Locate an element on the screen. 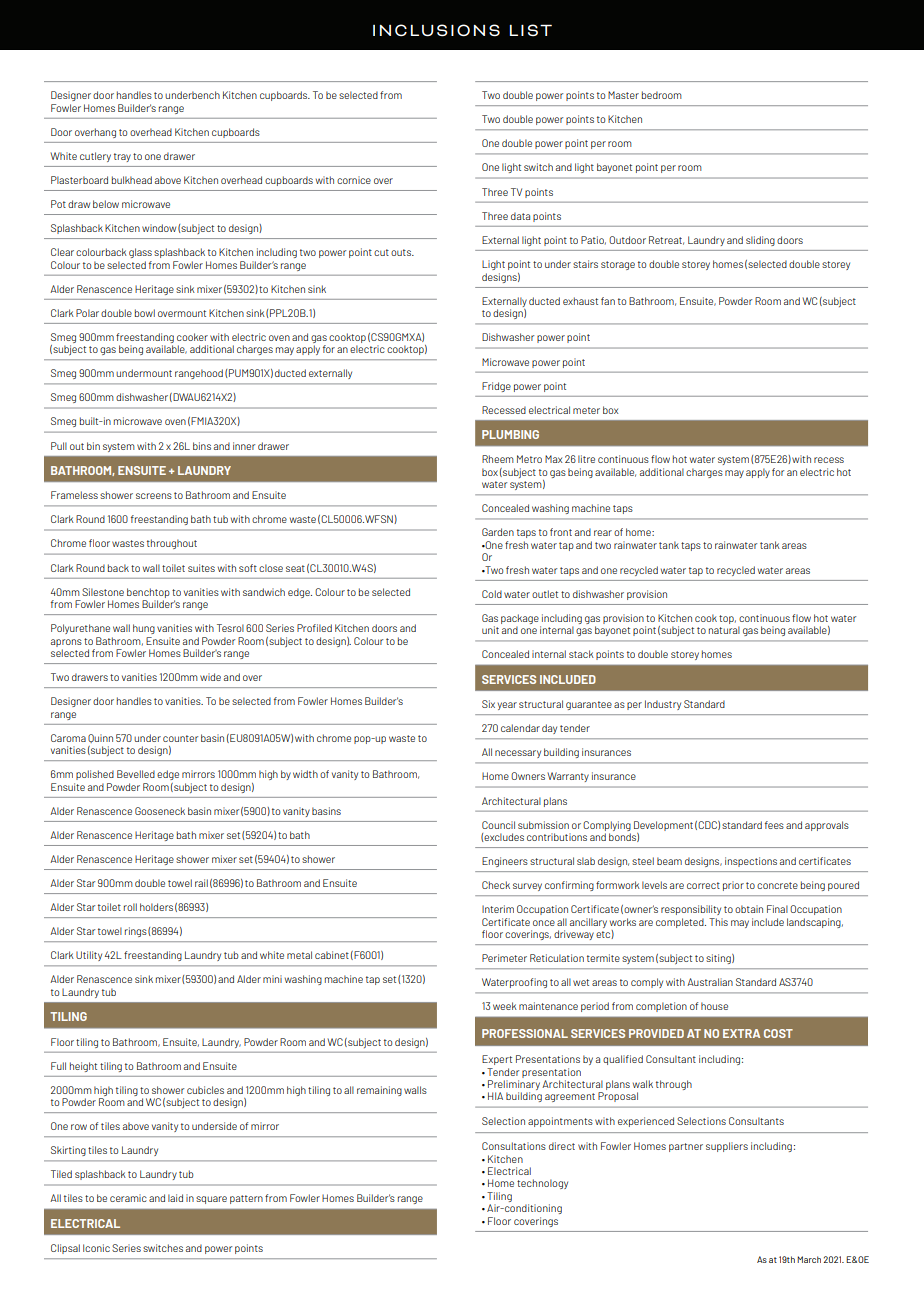 This screenshot has height=1308, width=924. cornice is located at coordinates (354, 180).
